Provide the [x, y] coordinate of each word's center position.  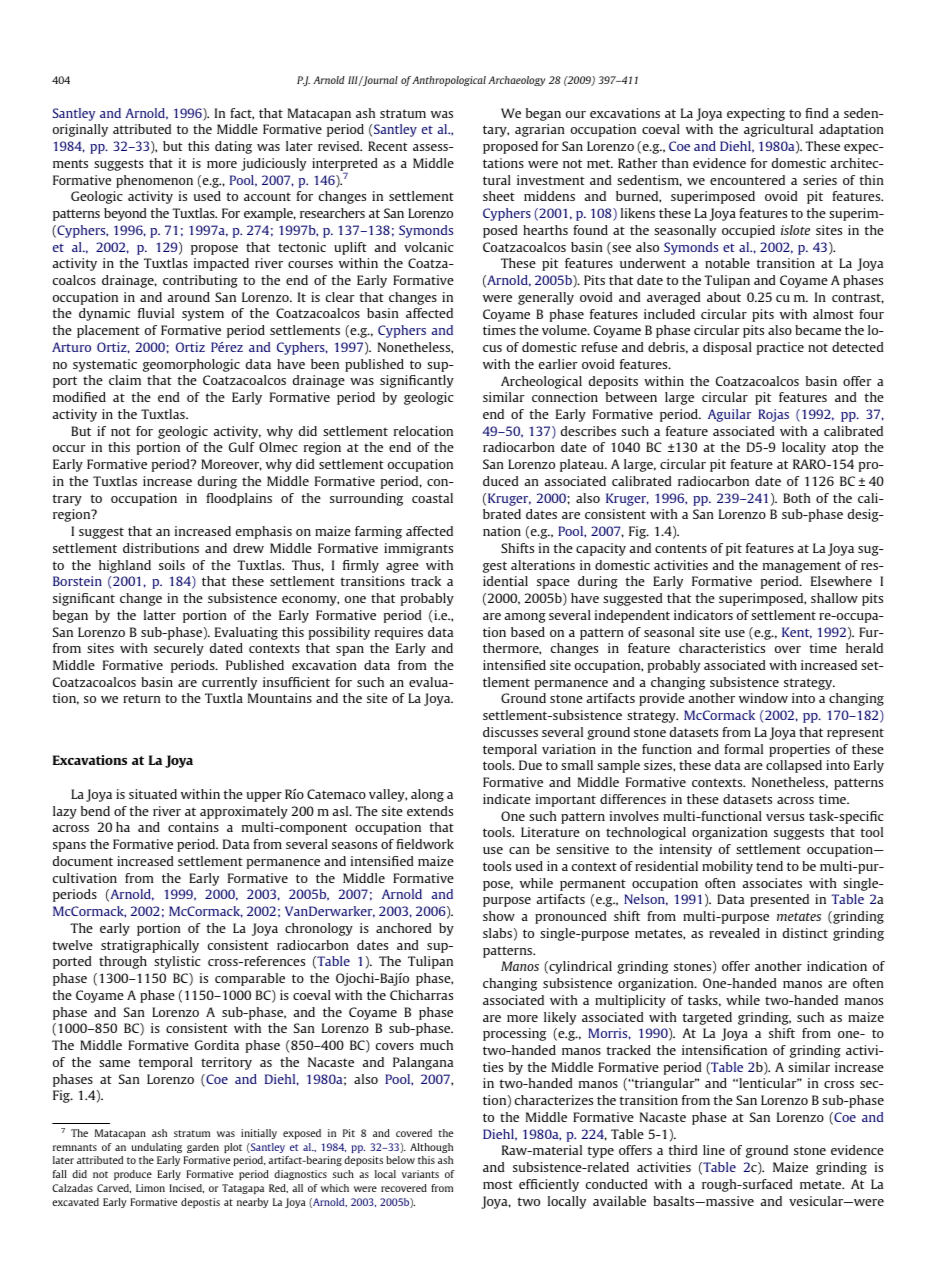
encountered [747, 180]
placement [108, 331]
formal [743, 749]
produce [133, 1175]
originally [80, 130]
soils [172, 565]
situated [153, 794]
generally [546, 298]
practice [780, 348]
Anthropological [449, 81]
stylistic [177, 962]
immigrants [418, 549]
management [802, 567]
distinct [805, 933]
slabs [497, 933]
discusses [510, 732]
